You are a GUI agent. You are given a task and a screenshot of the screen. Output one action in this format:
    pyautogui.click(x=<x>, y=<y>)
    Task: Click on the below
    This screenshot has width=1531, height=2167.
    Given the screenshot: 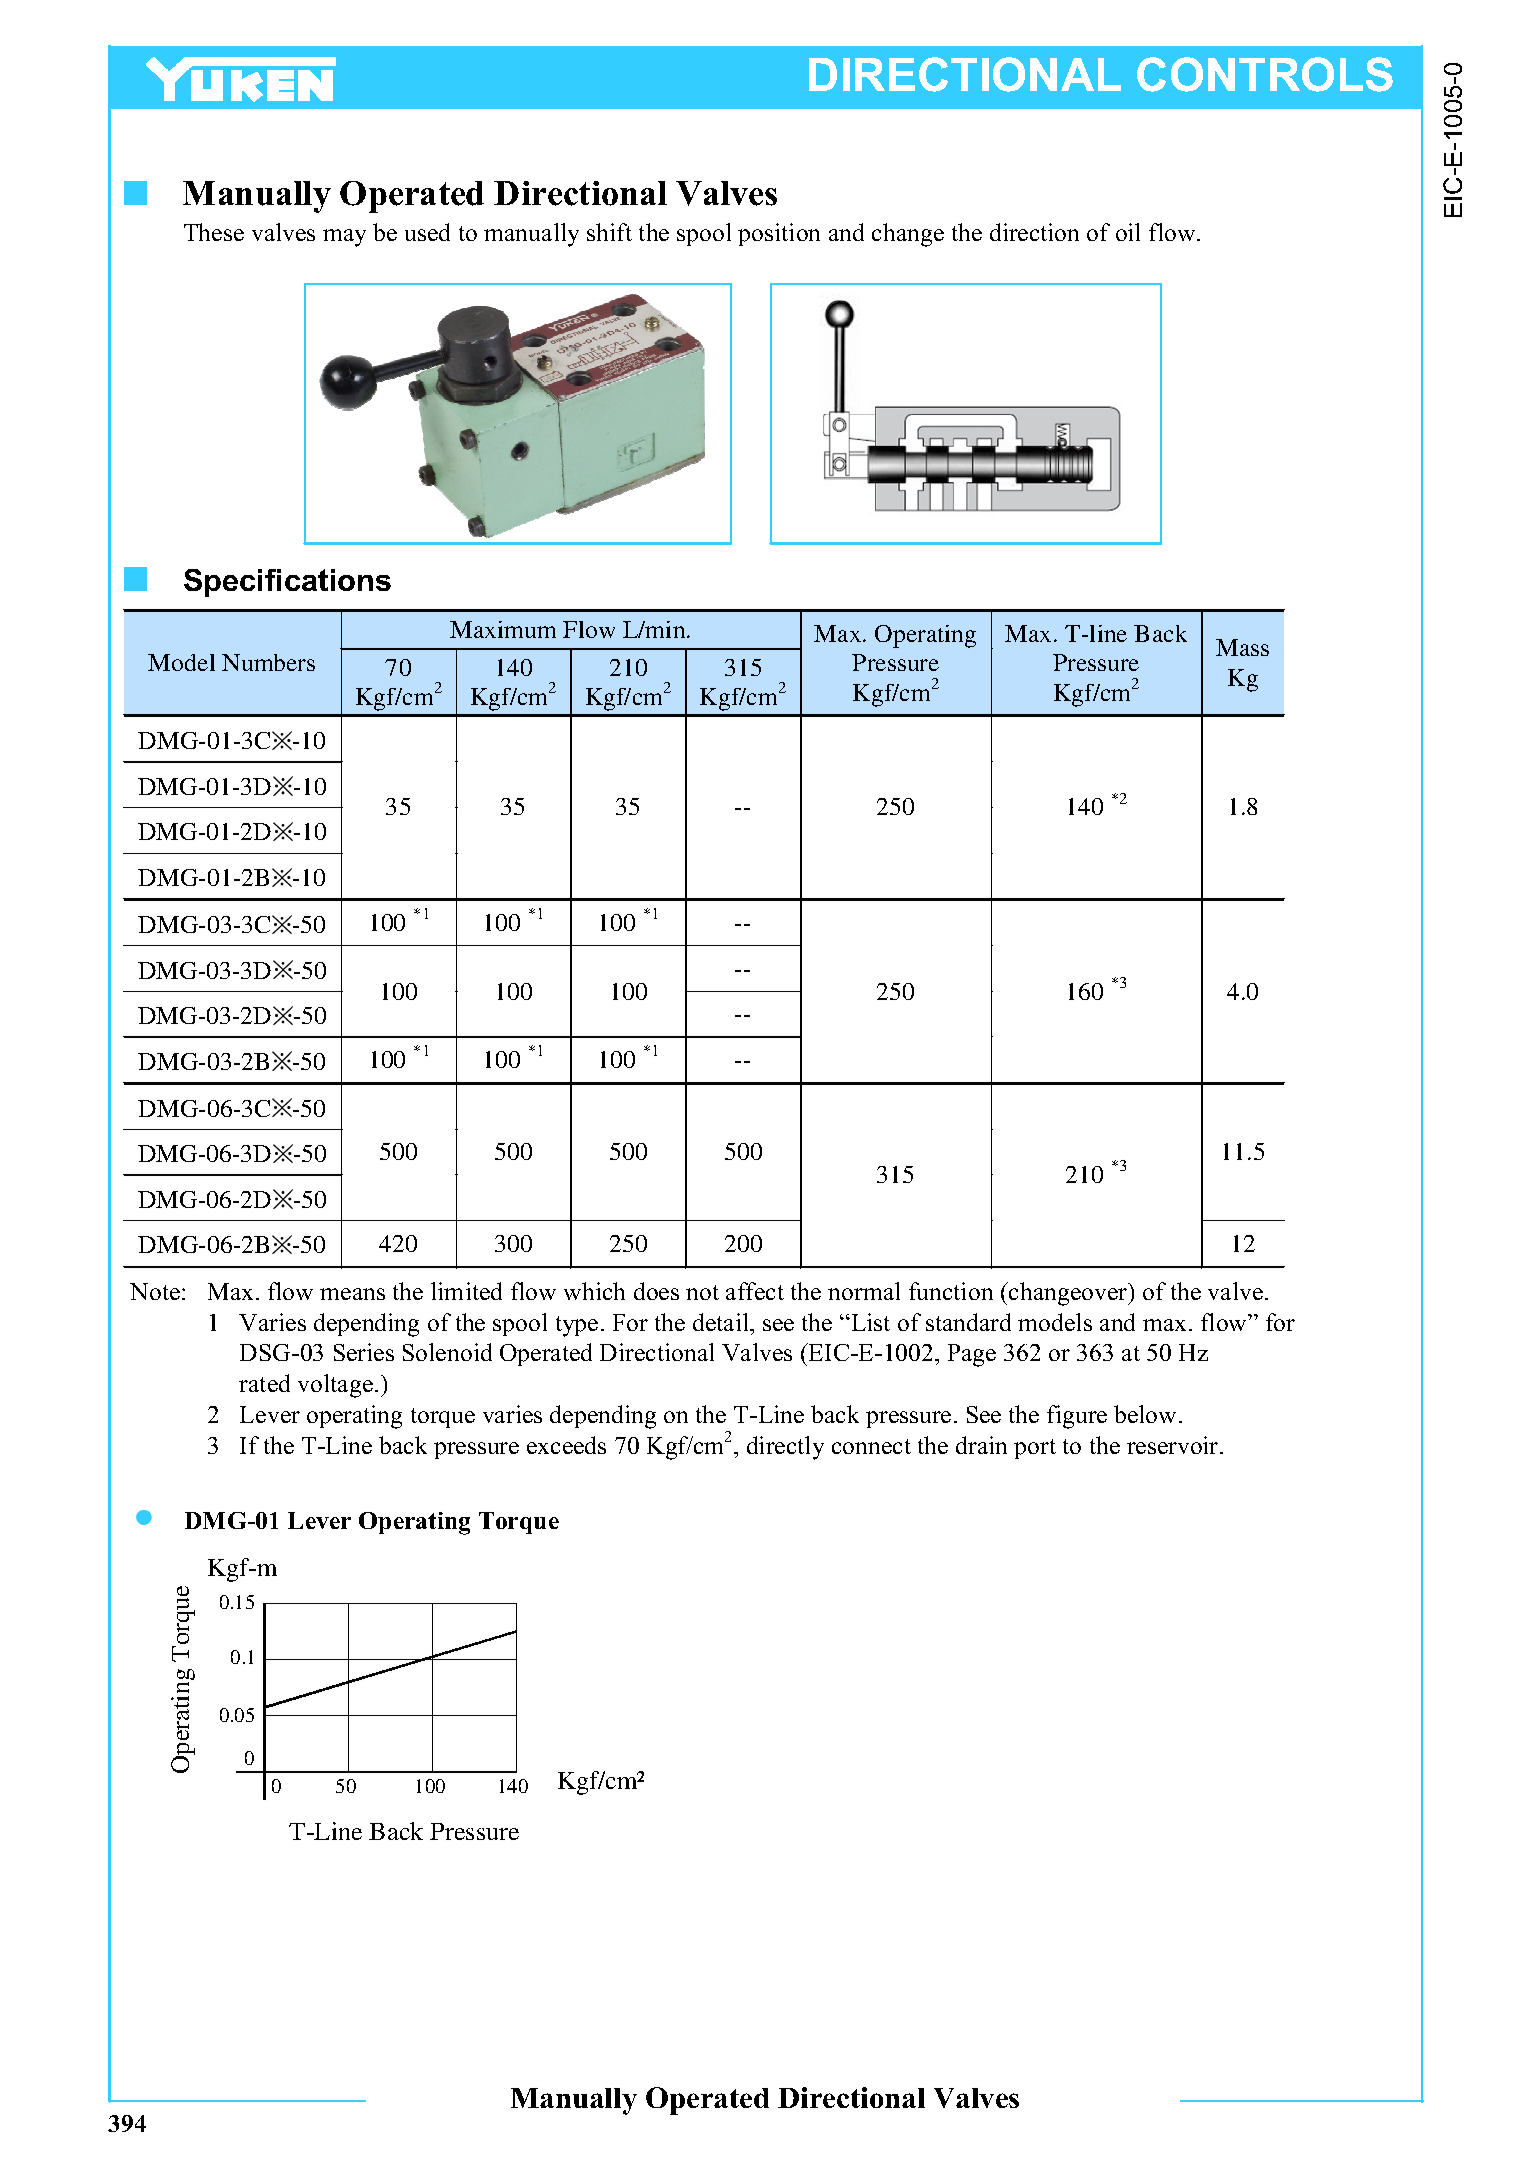 What is the action you would take?
    pyautogui.click(x=1147, y=1414)
